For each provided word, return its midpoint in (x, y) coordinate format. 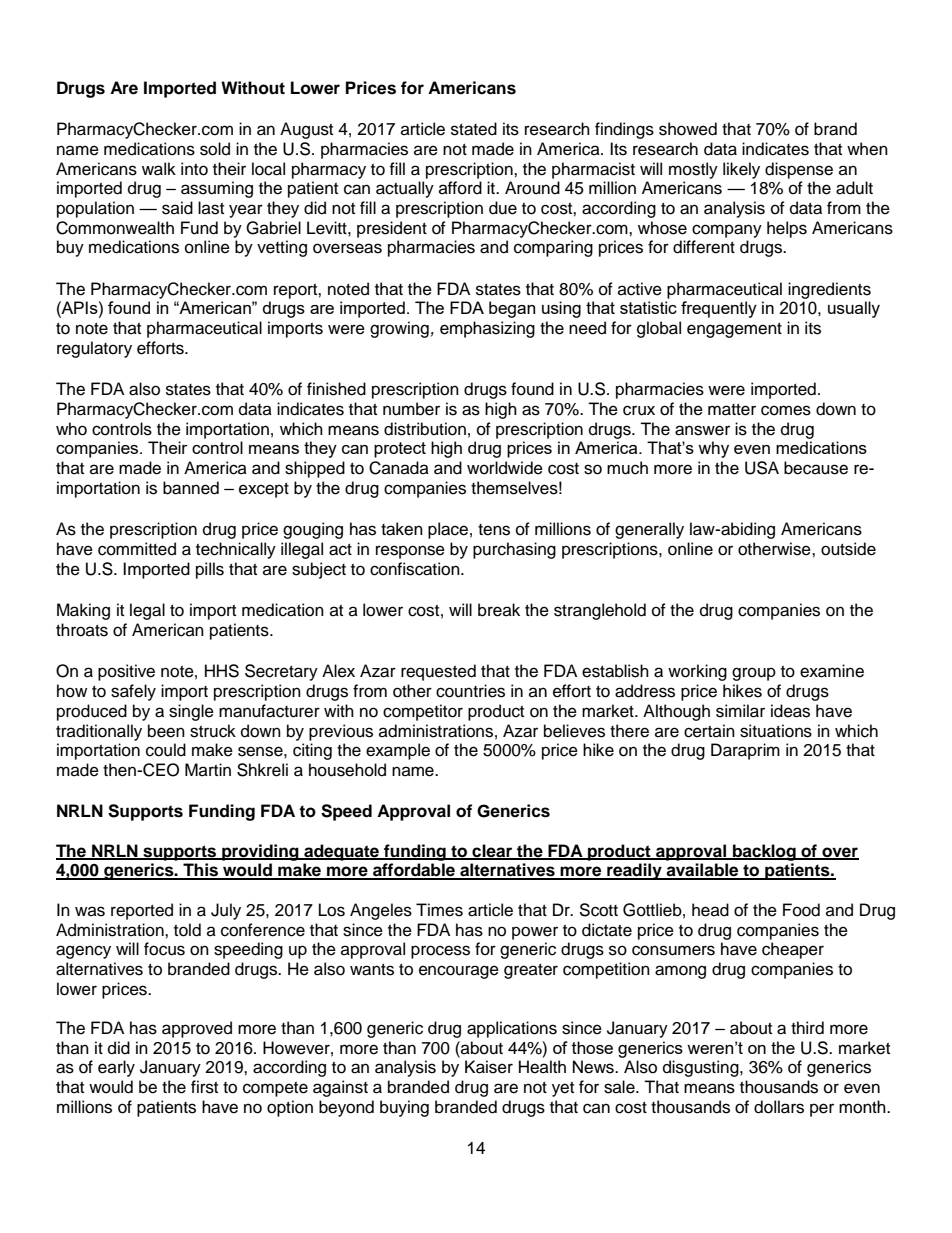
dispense (799, 170)
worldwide (505, 468)
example (398, 751)
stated (474, 129)
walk (159, 169)
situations (776, 731)
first (204, 1087)
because (816, 468)
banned (191, 488)
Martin (208, 769)
